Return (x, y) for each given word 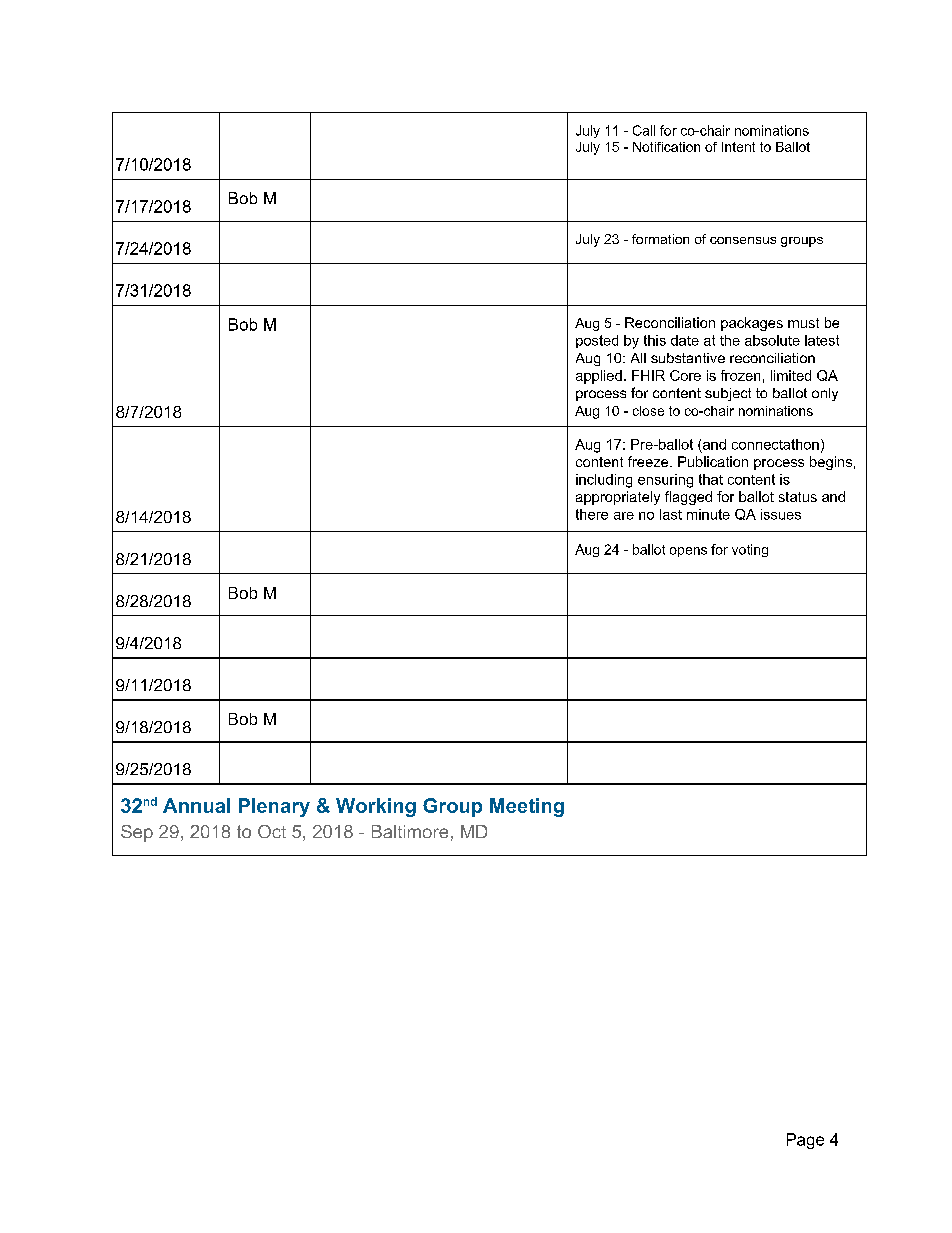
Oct (272, 831)
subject (728, 394)
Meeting (527, 807)
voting (750, 550)
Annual (196, 805)
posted (597, 341)
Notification (666, 147)
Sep (137, 833)
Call (644, 130)
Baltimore (410, 831)
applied (599, 377)
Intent (738, 147)
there (592, 514)
